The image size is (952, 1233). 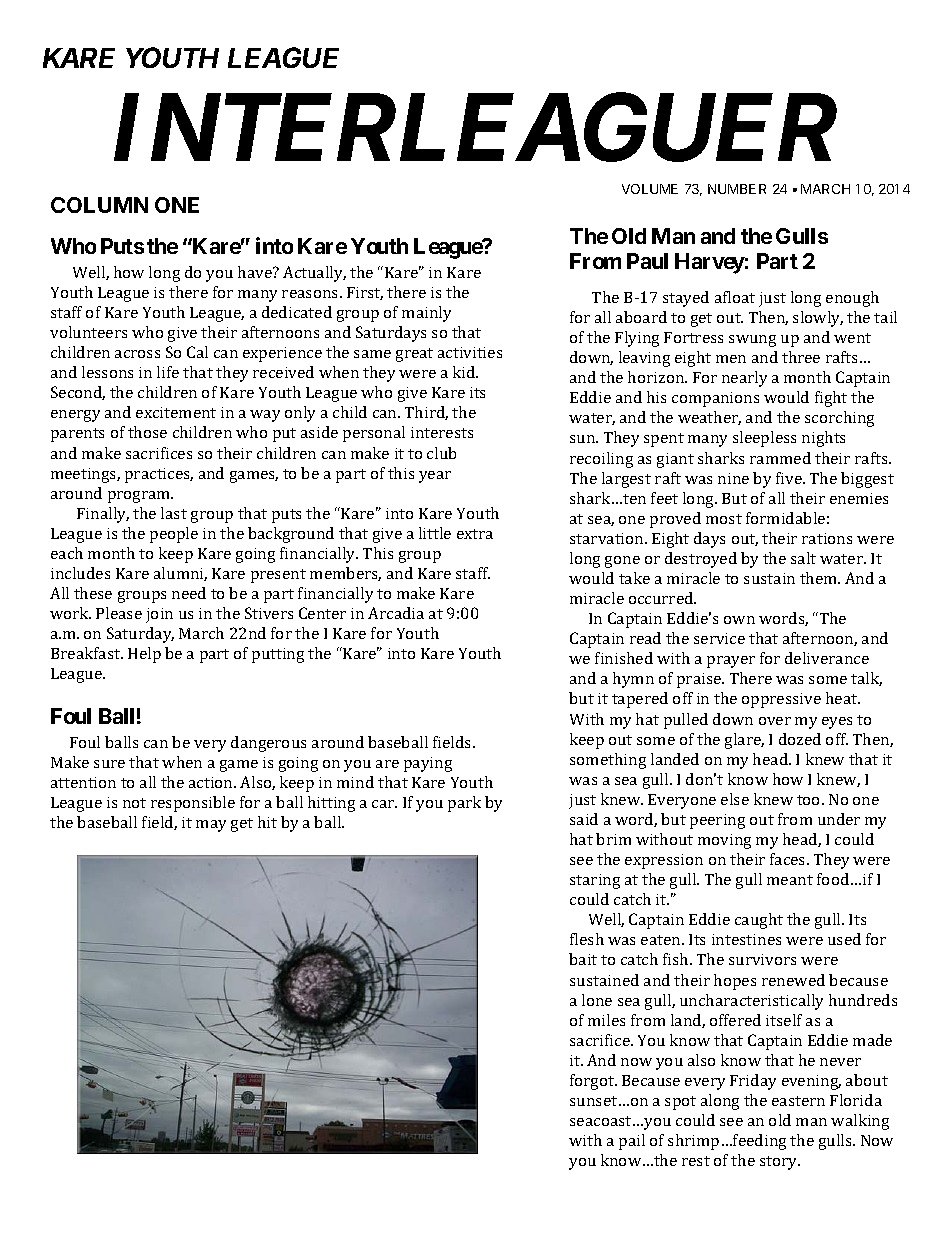 What do you see at coordinates (789, 859) in the screenshot?
I see `faces` at bounding box center [789, 859].
